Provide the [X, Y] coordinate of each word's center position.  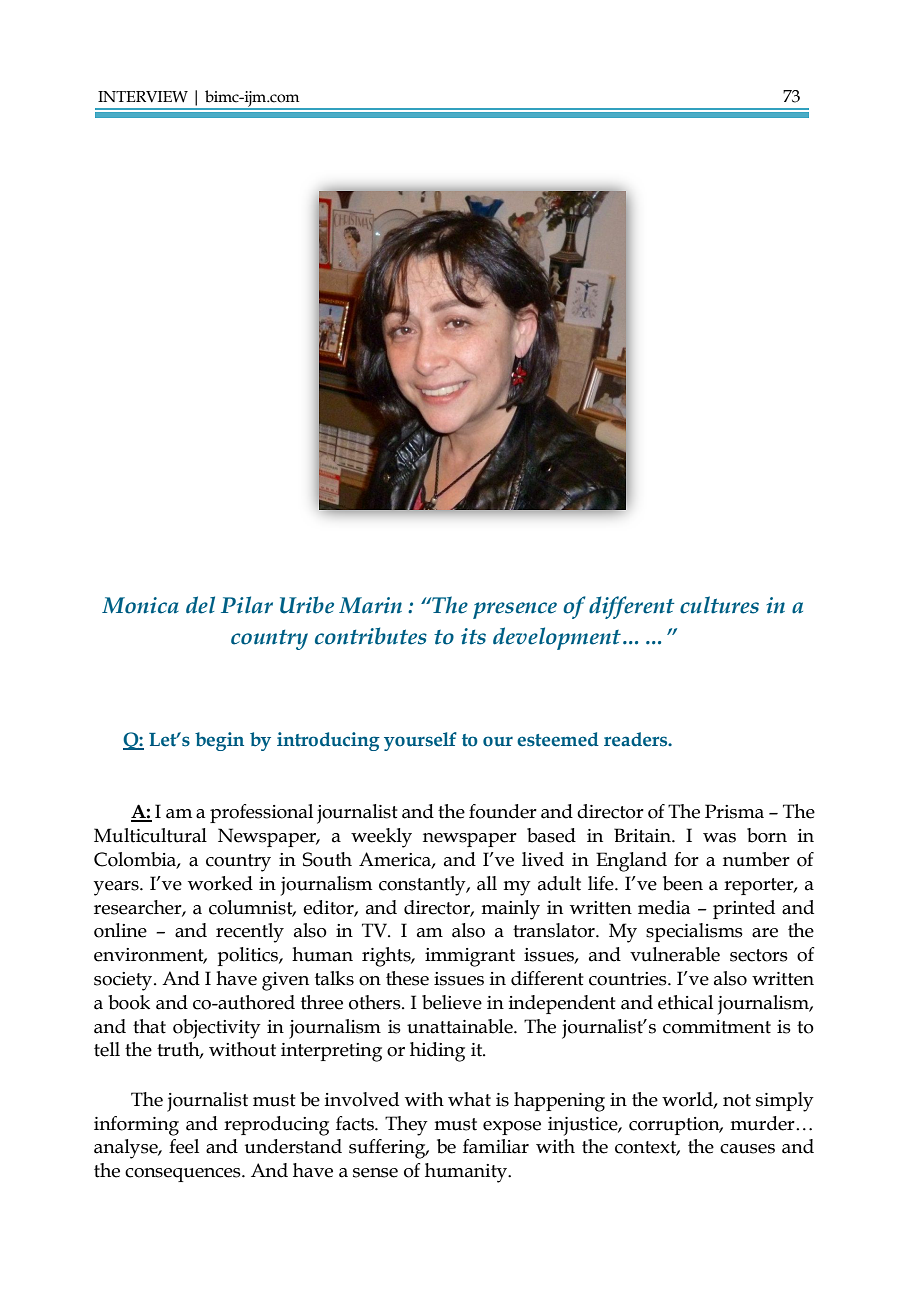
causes [747, 1149]
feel [184, 1146]
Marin [370, 605]
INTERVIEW [143, 96]
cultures [719, 605]
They [406, 1126]
